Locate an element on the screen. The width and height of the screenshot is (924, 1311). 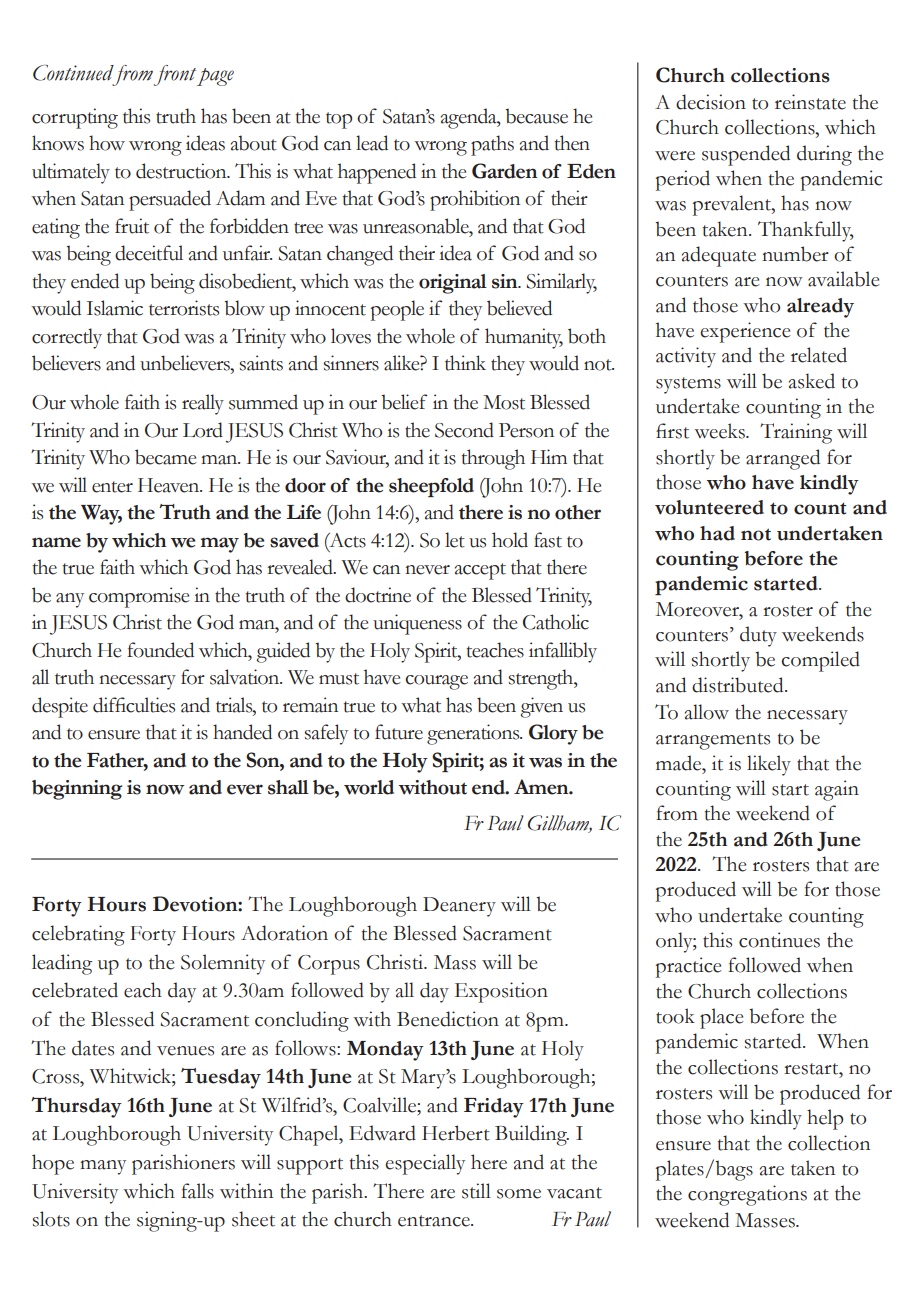
paths is located at coordinates (492, 145).
